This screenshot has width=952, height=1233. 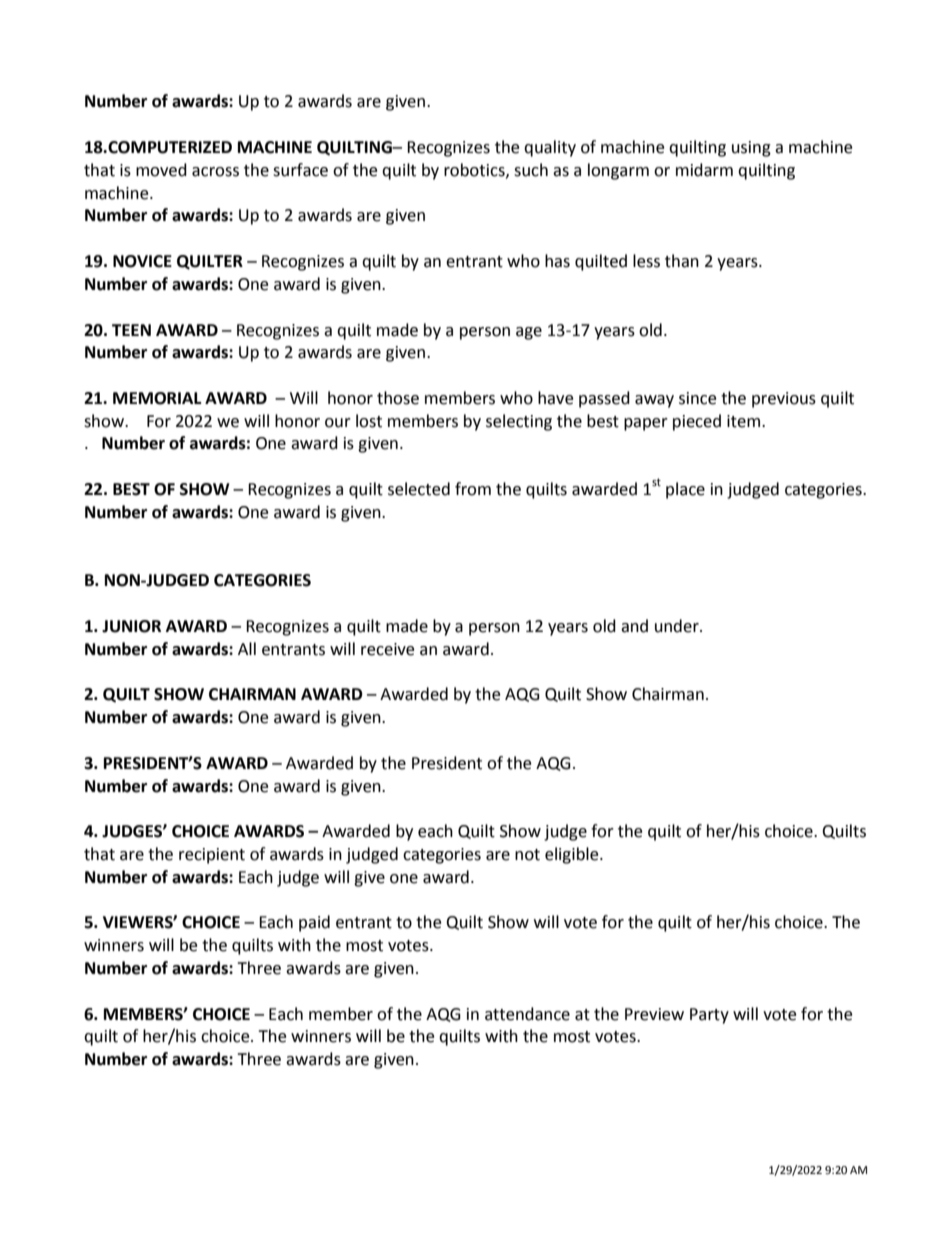 I want to click on under, so click(x=678, y=626).
